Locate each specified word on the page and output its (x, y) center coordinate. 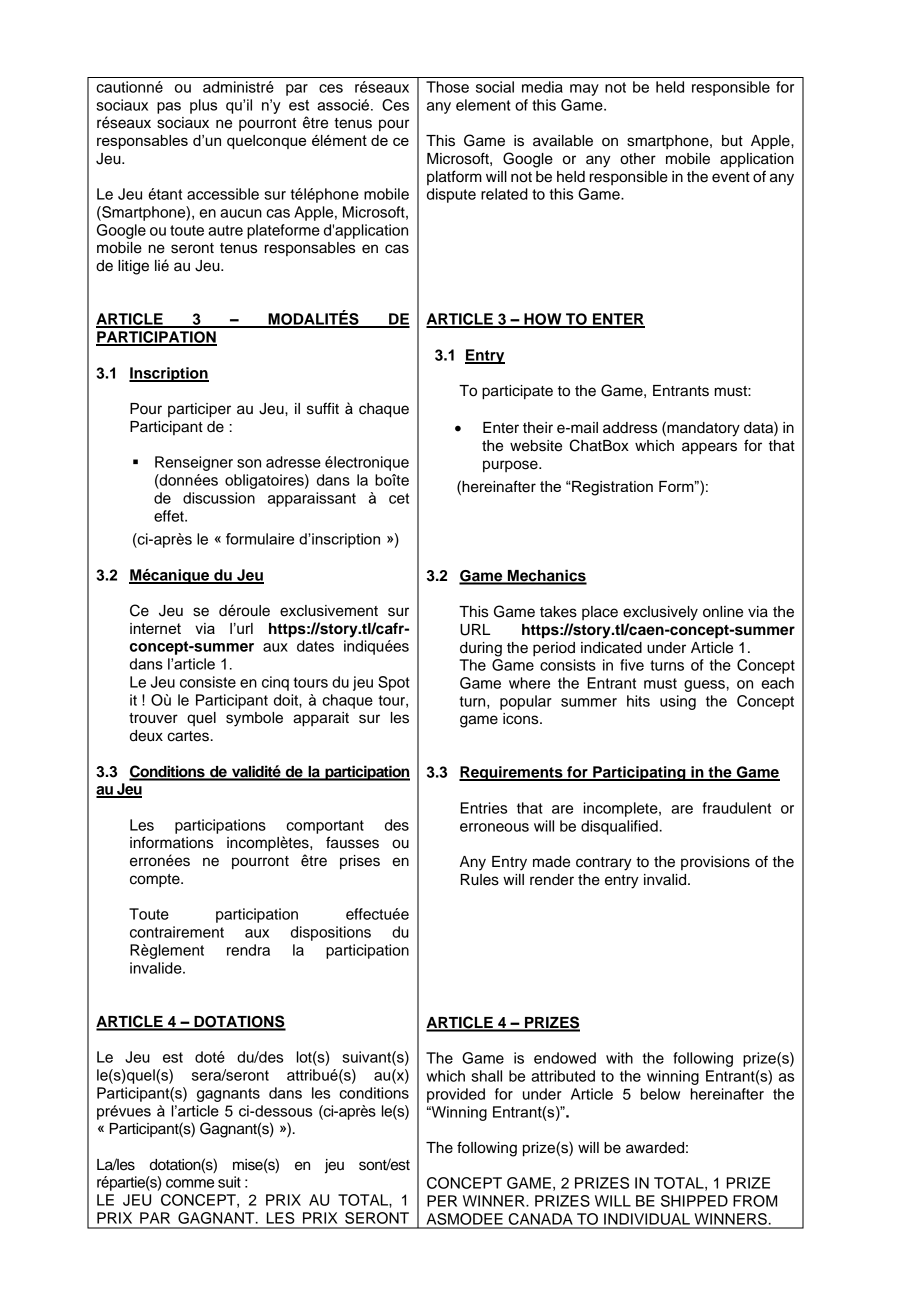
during (481, 649)
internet (155, 628)
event (731, 177)
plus (203, 106)
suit (229, 1182)
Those (447, 87)
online (723, 612)
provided (456, 1095)
